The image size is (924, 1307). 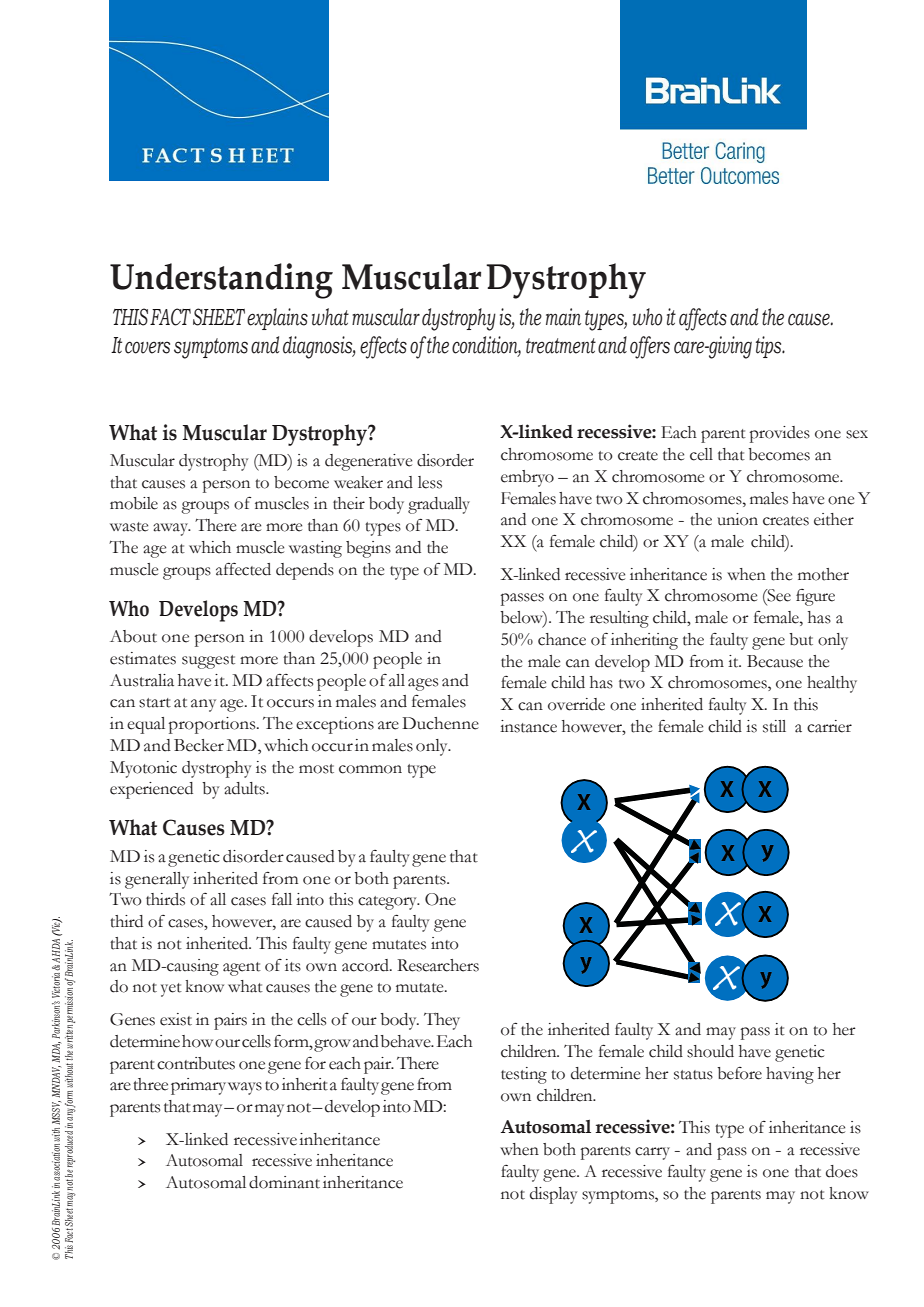 What do you see at coordinates (774, 726) in the screenshot?
I see `still` at bounding box center [774, 726].
